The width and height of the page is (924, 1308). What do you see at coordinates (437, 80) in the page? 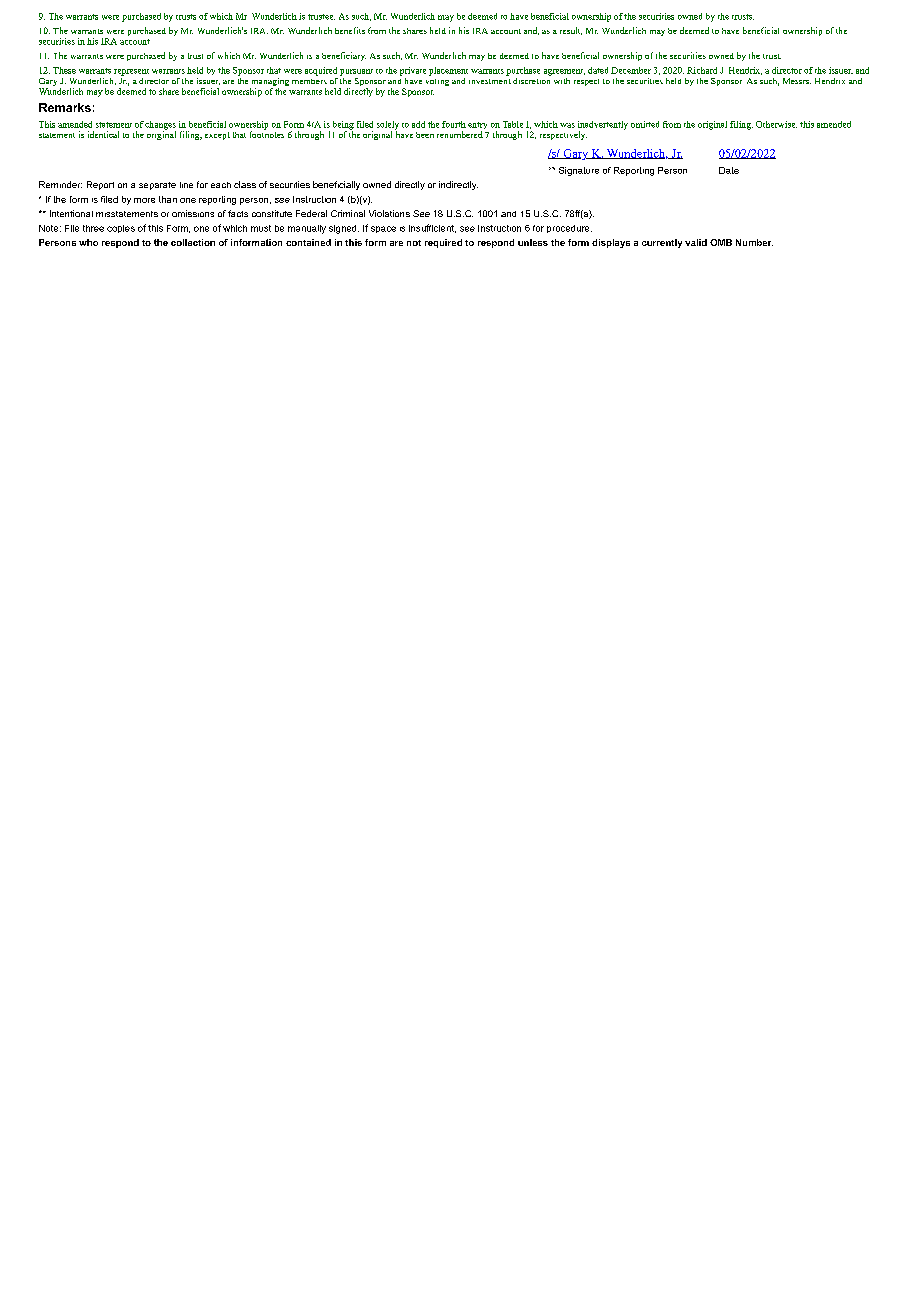
I see `voting` at bounding box center [437, 80].
